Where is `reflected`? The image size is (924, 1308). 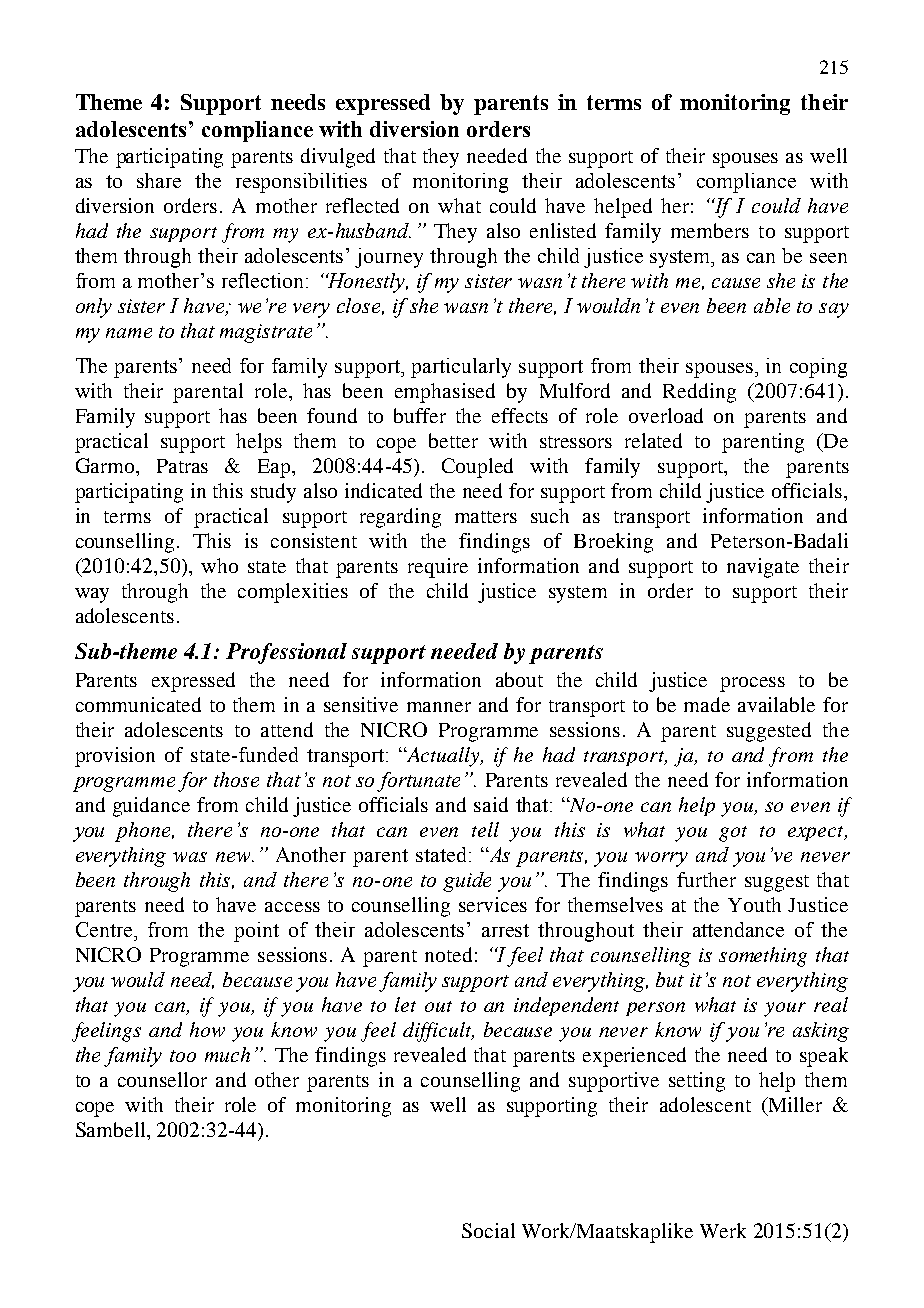
reflected is located at coordinates (362, 205).
